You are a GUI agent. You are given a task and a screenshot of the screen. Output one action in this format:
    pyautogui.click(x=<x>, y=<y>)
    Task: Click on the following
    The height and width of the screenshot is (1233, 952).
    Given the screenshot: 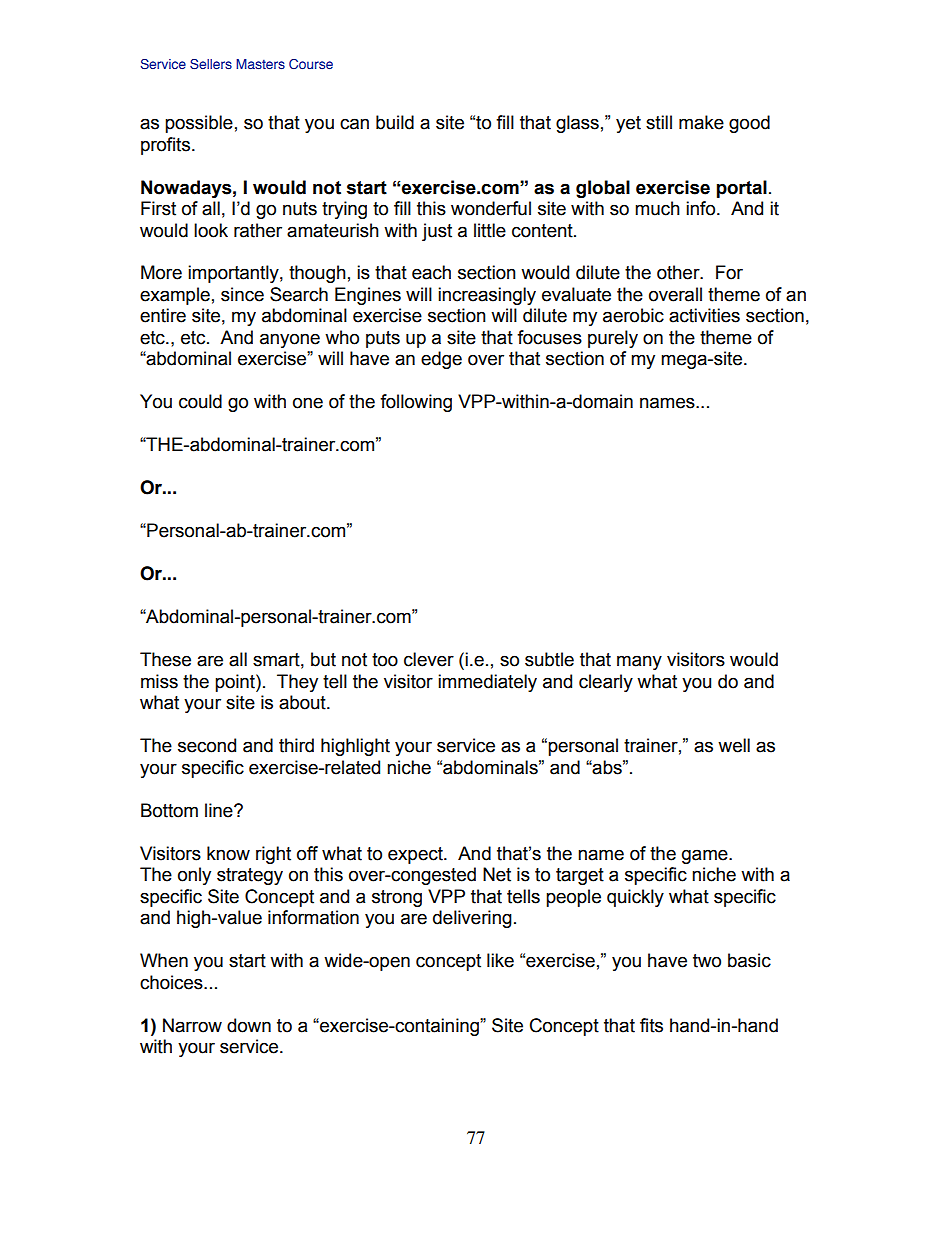 What is the action you would take?
    pyautogui.click(x=416, y=403)
